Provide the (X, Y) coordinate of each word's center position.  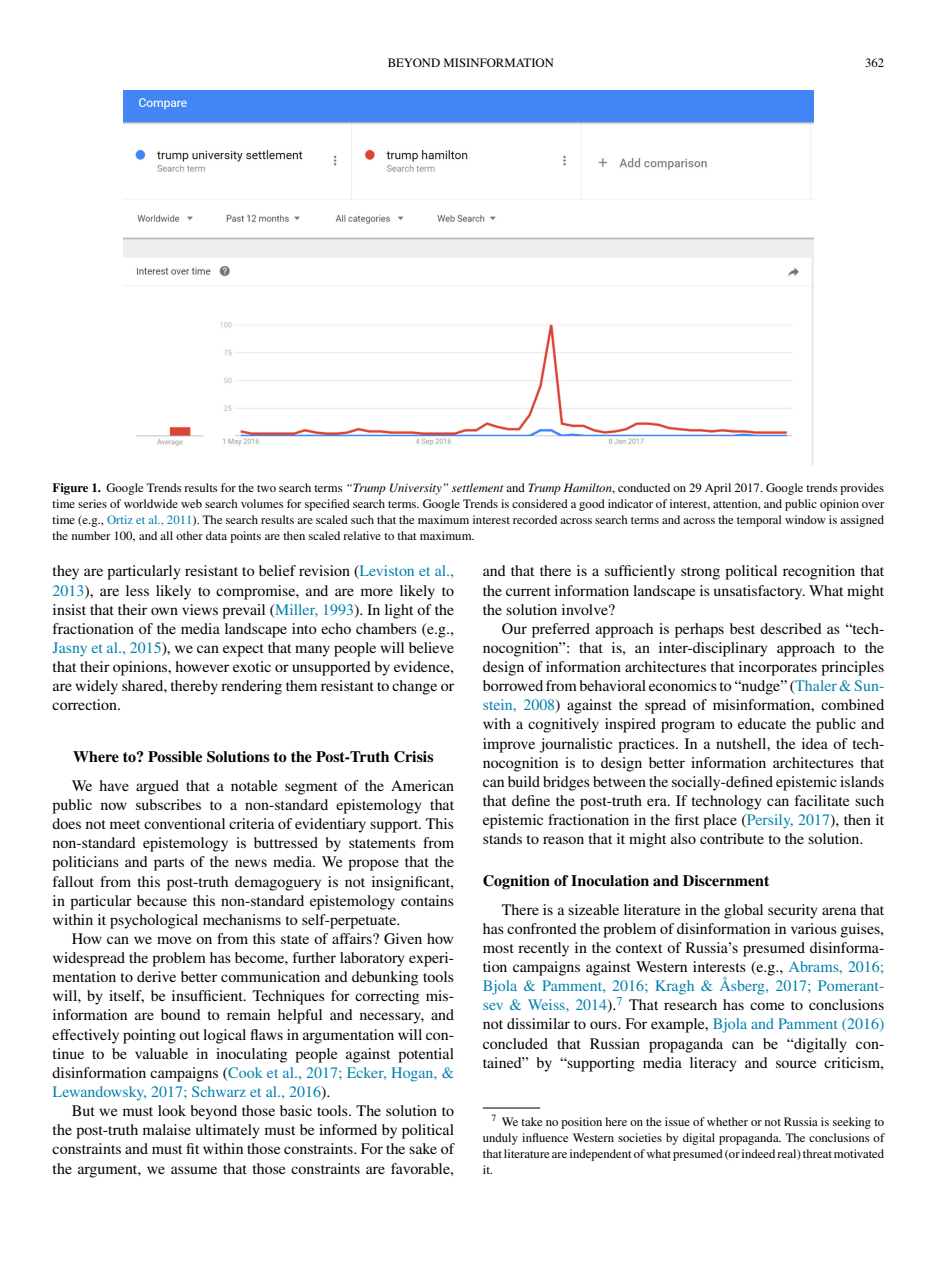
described (791, 628)
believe (431, 647)
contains (427, 900)
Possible (175, 756)
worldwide (151, 503)
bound (181, 1014)
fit (192, 1148)
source (796, 1064)
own (164, 611)
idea (815, 743)
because (162, 900)
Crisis (413, 757)
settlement (478, 487)
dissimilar (538, 1023)
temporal (759, 521)
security (793, 911)
